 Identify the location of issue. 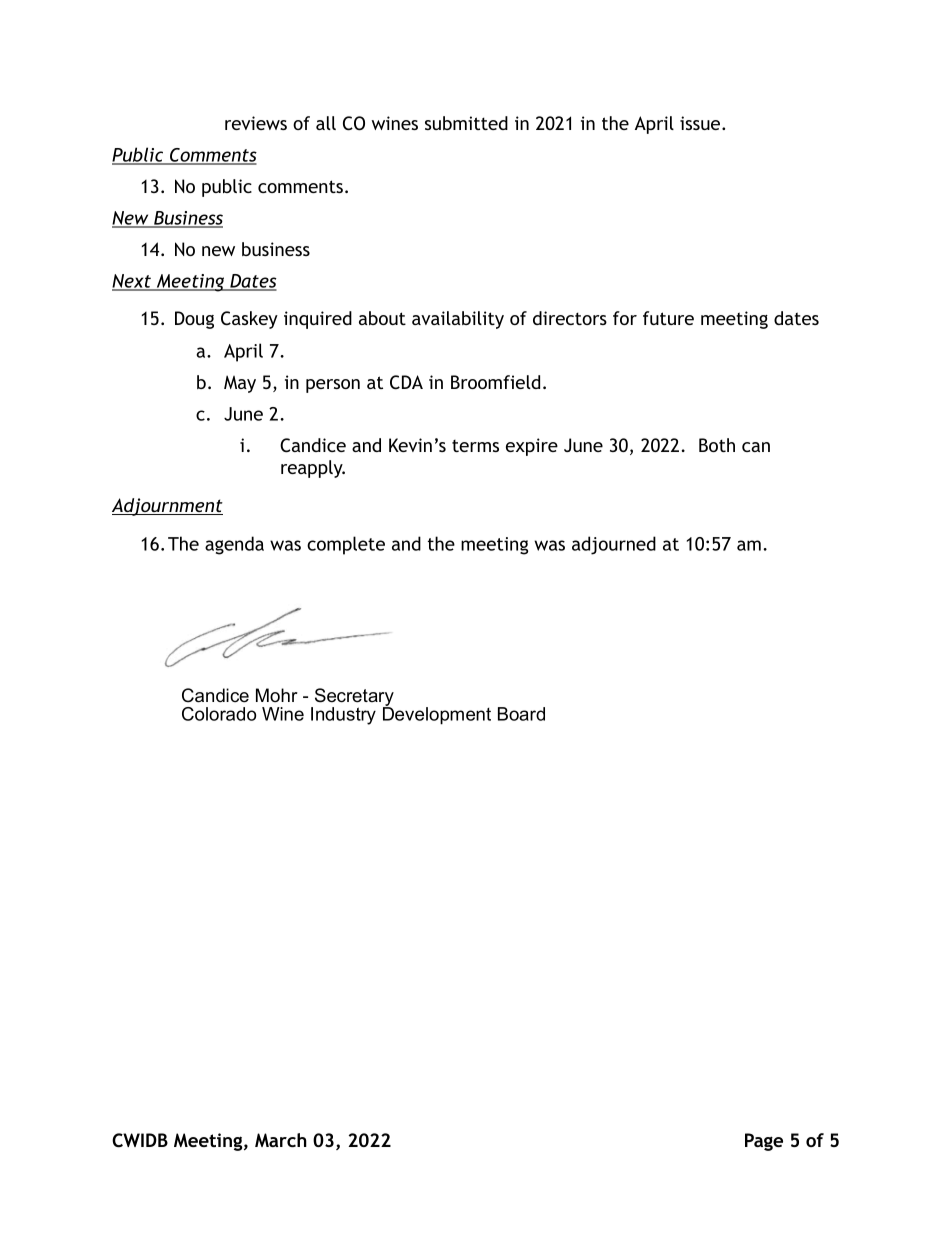
(700, 123).
